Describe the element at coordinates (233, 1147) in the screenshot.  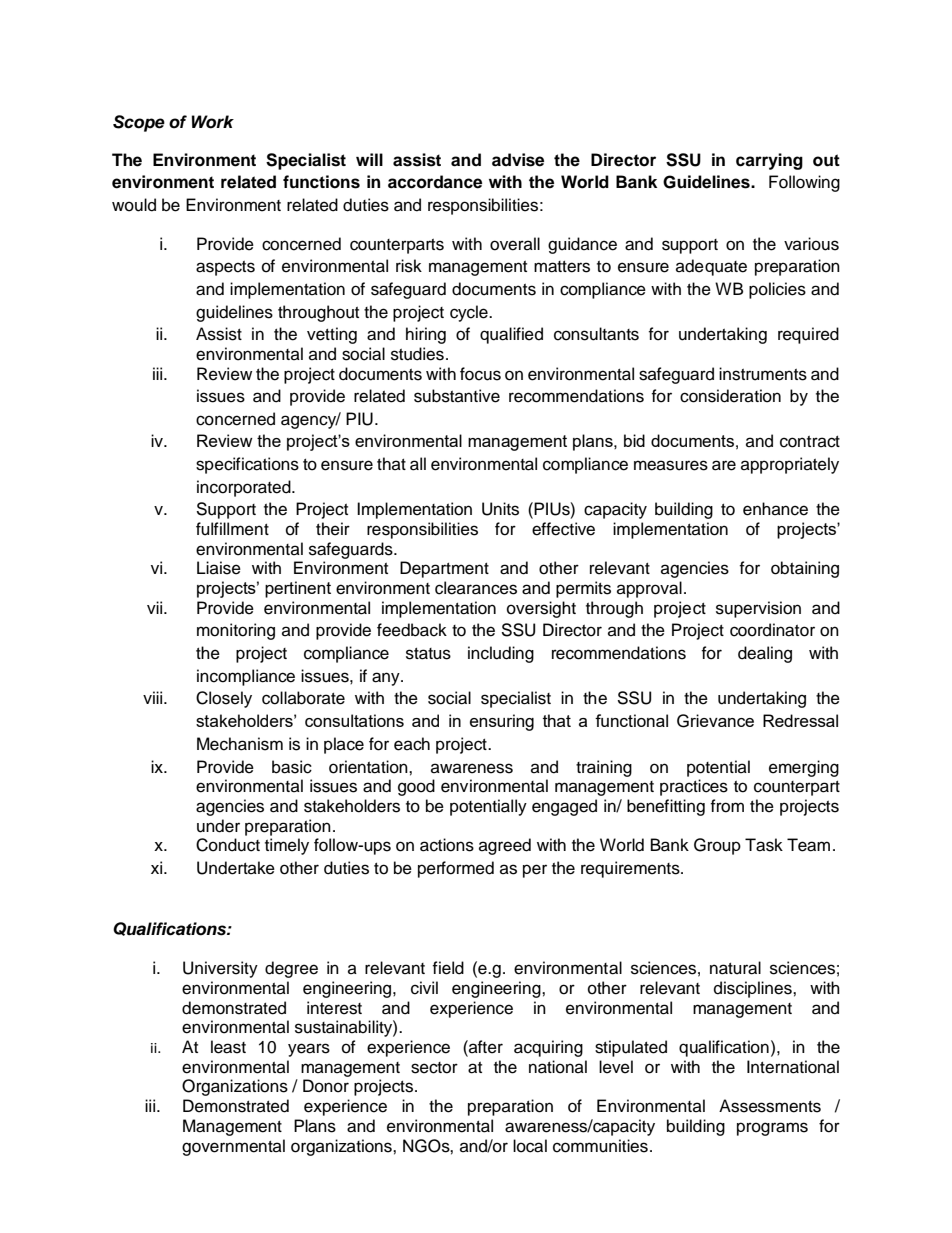
I see `governmental` at that location.
